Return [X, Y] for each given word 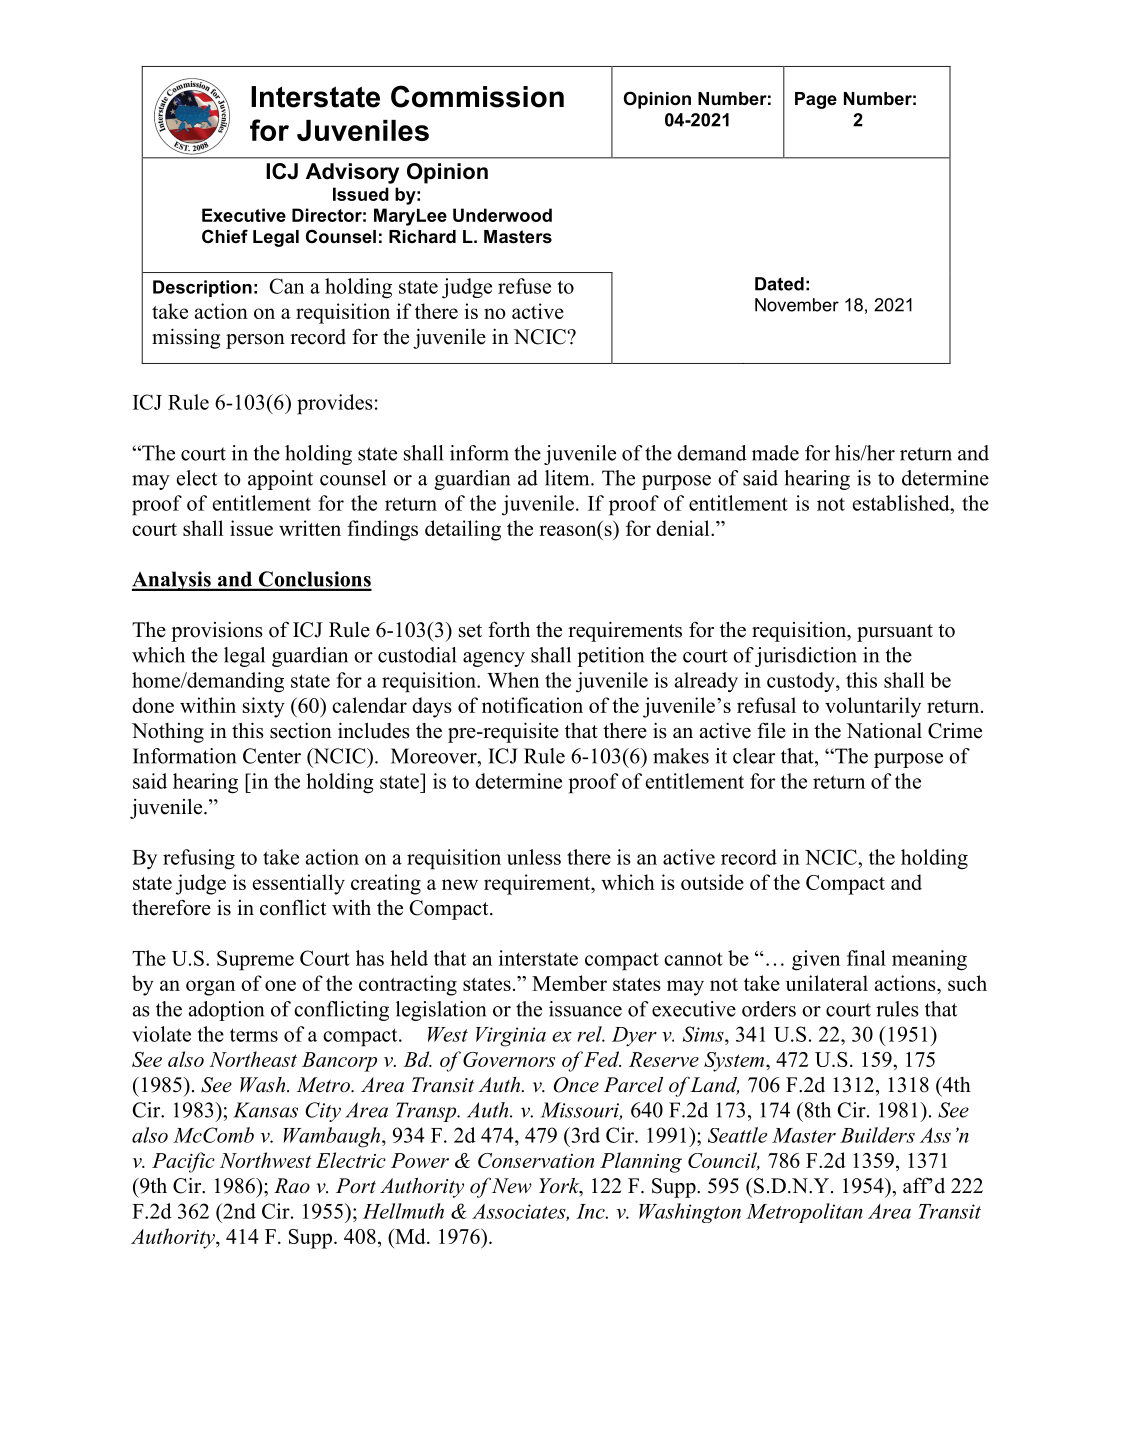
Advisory [352, 173]
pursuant [895, 633]
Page [816, 100]
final [866, 958]
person [255, 341]
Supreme [255, 960]
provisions [217, 631]
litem [568, 478]
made [775, 453]
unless [534, 857]
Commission [477, 96]
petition [610, 657]
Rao [292, 1186]
